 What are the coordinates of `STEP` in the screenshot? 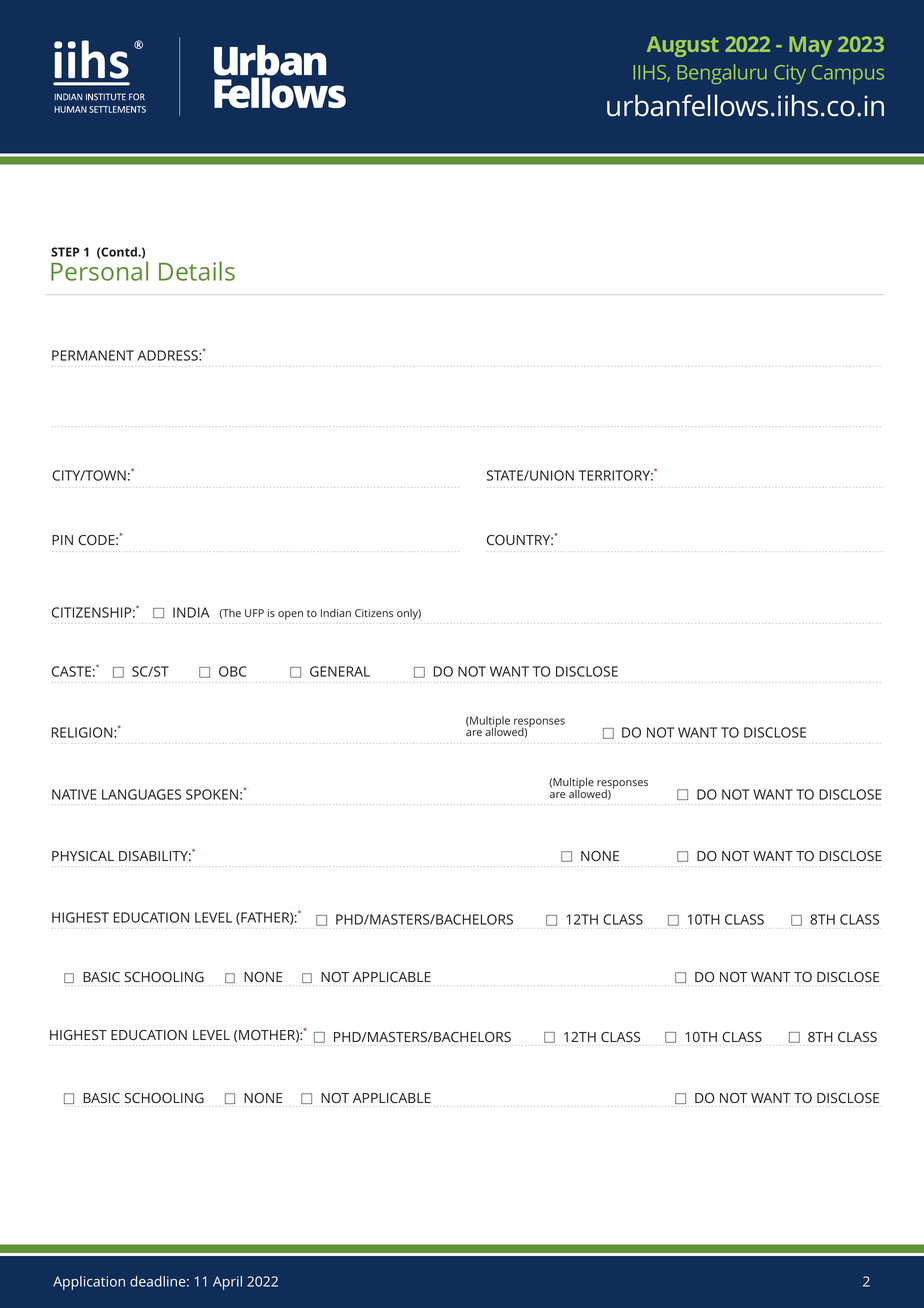 It's located at (65, 252).
